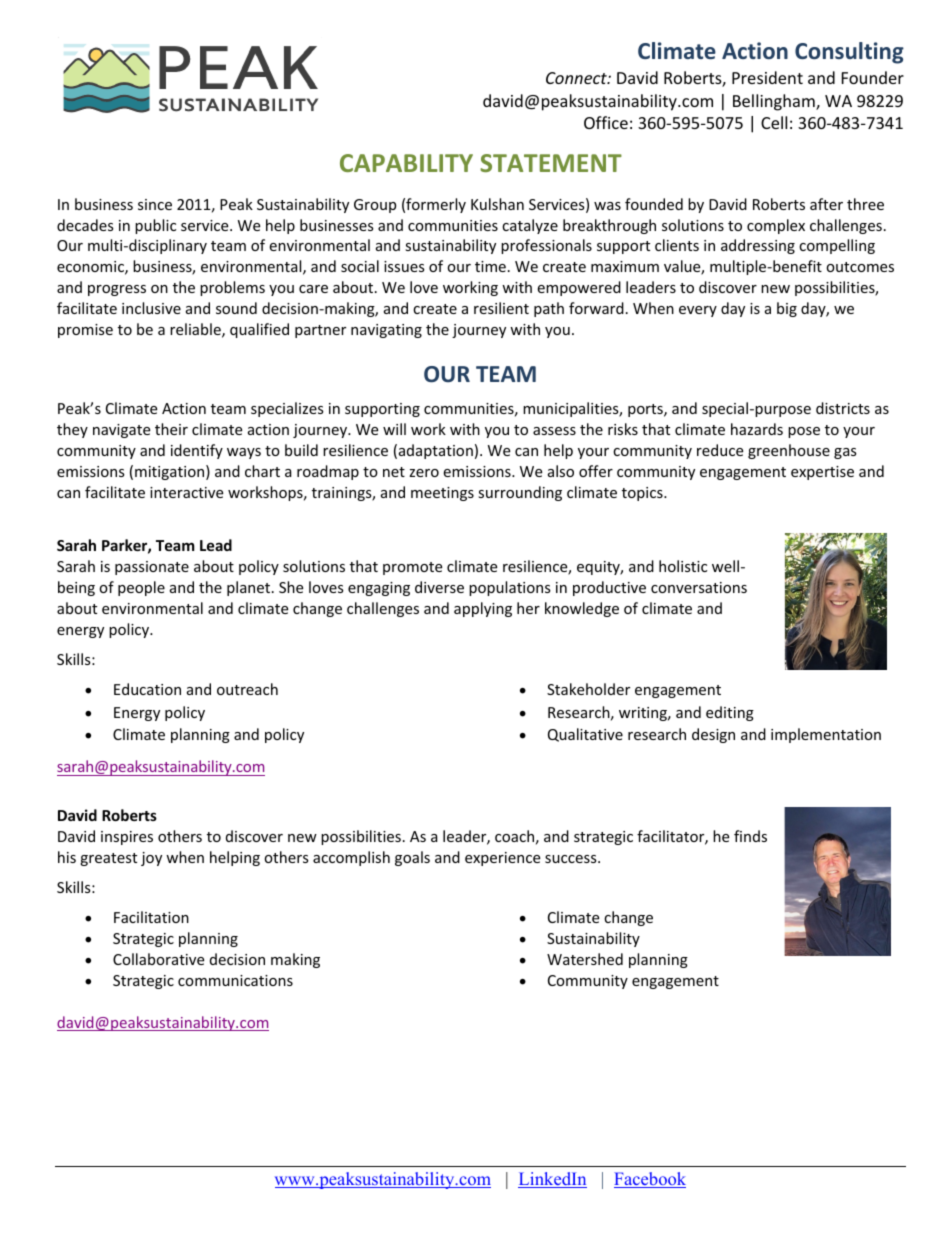 The image size is (952, 1233). Describe the element at coordinates (502, 859) in the image. I see `experience` at that location.
